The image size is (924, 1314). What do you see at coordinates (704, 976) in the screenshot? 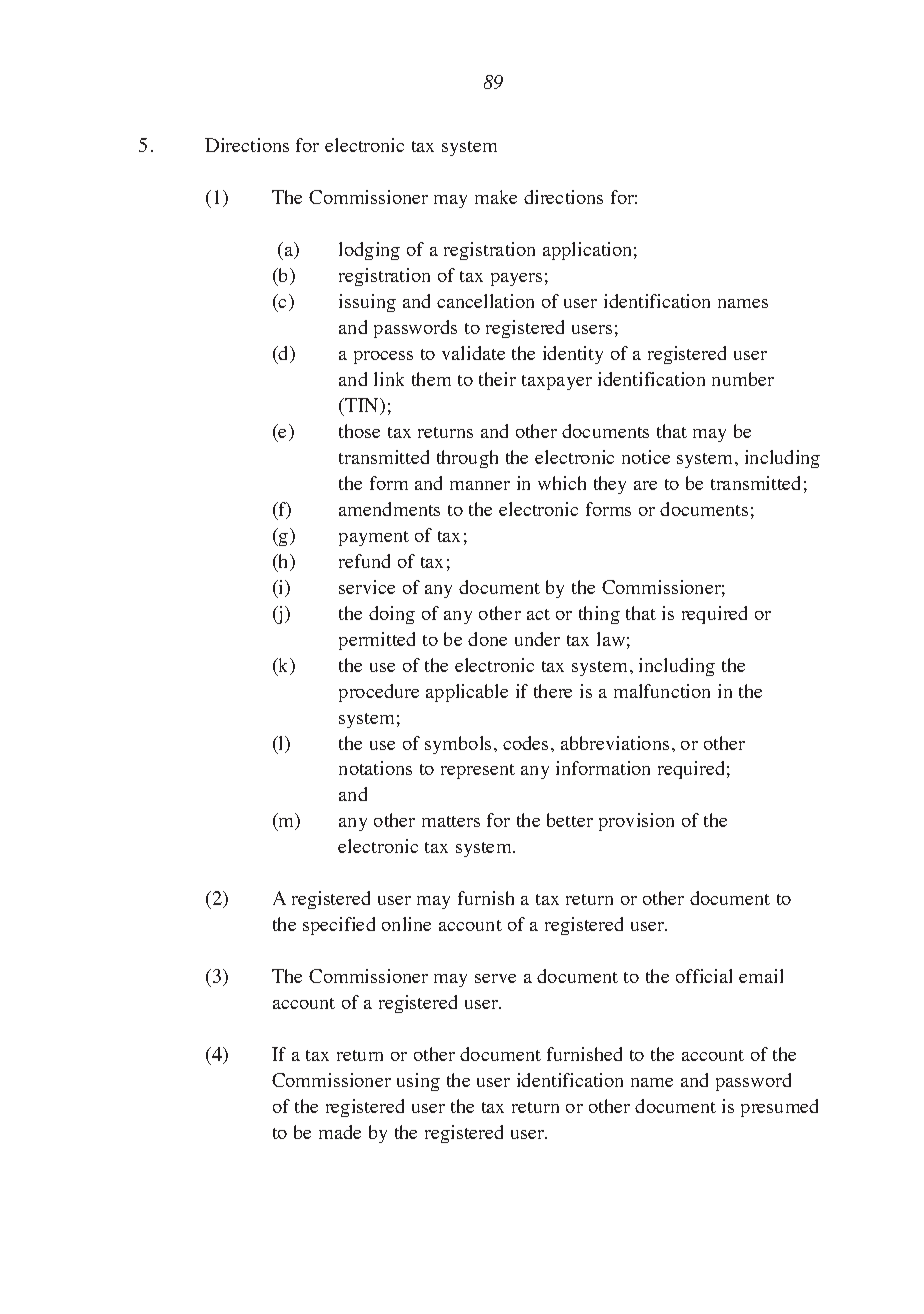
I see `official` at bounding box center [704, 976].
